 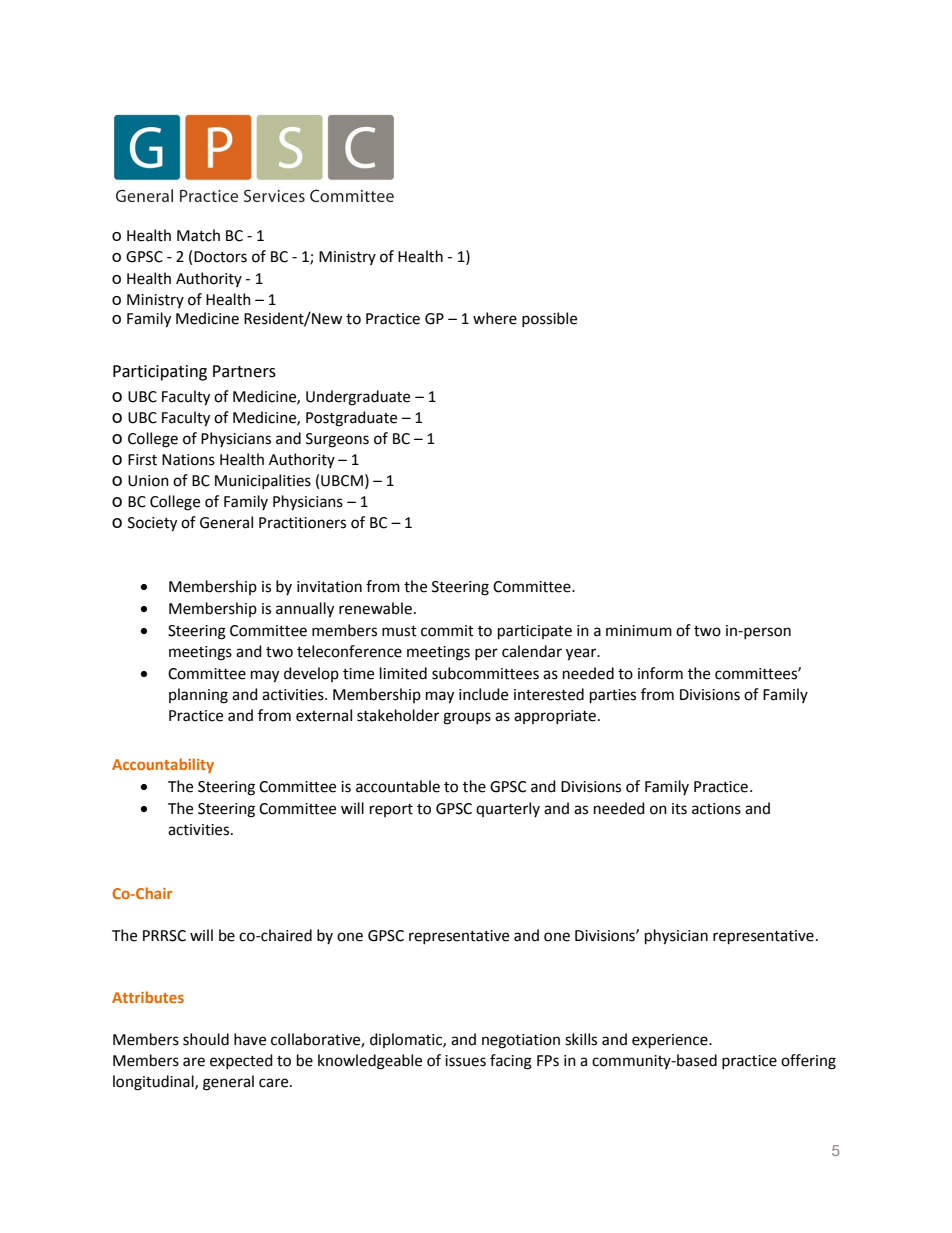 What do you see at coordinates (220, 257) in the screenshot?
I see `Doctors` at bounding box center [220, 257].
